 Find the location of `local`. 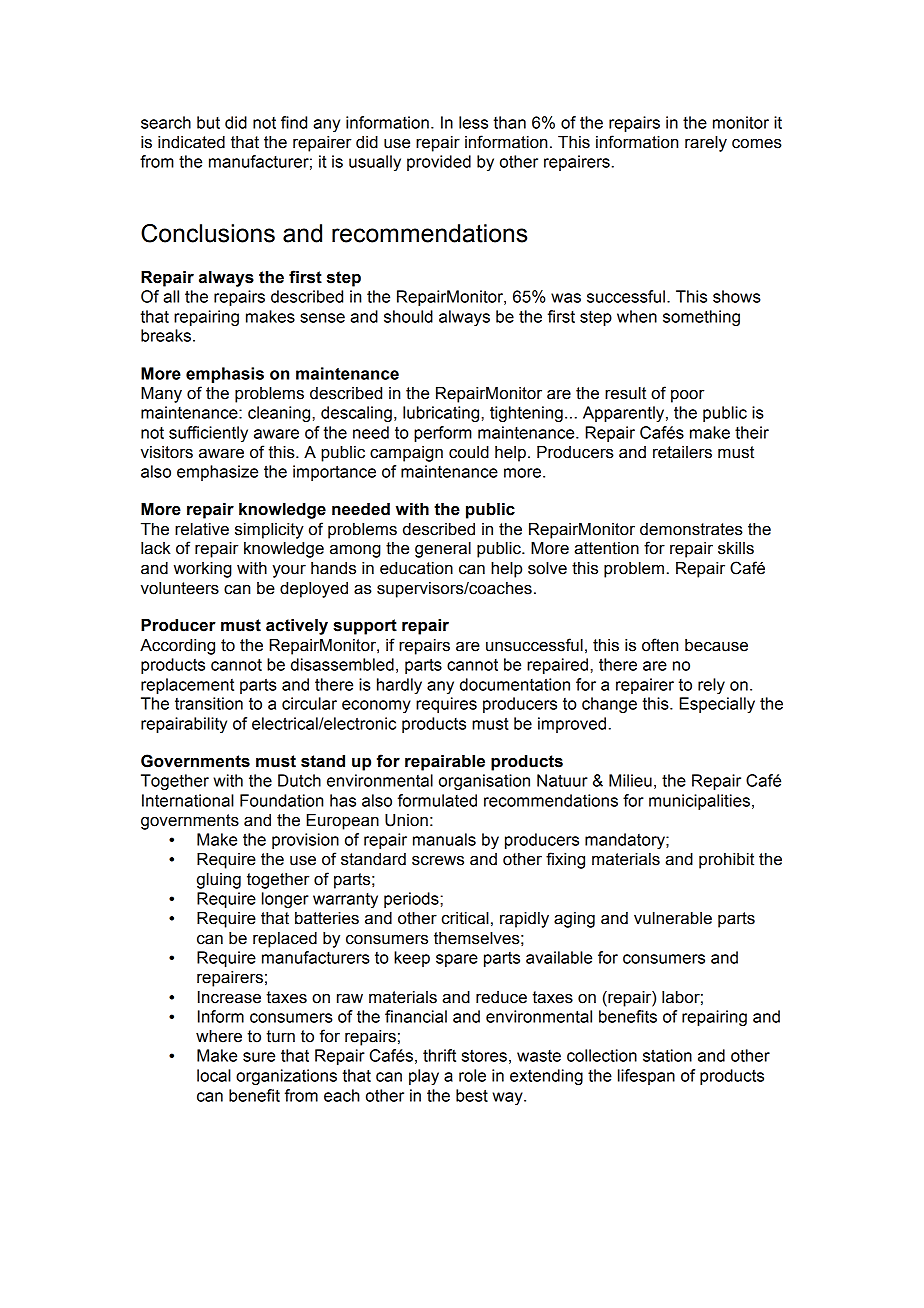

local is located at coordinates (214, 1075).
